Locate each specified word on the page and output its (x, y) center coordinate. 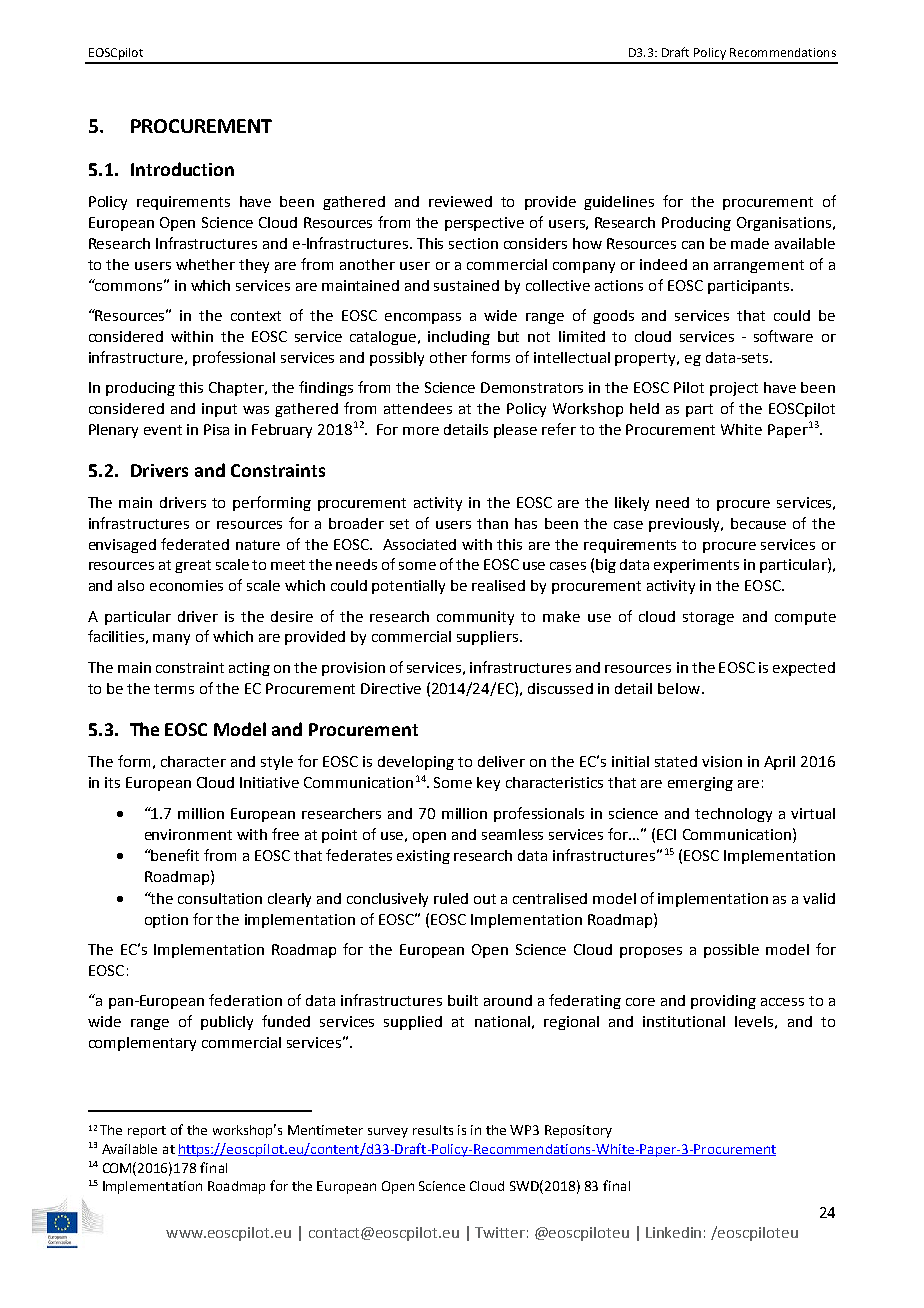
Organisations (785, 224)
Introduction (182, 169)
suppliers (489, 638)
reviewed (460, 201)
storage (708, 618)
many (171, 639)
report (147, 1132)
